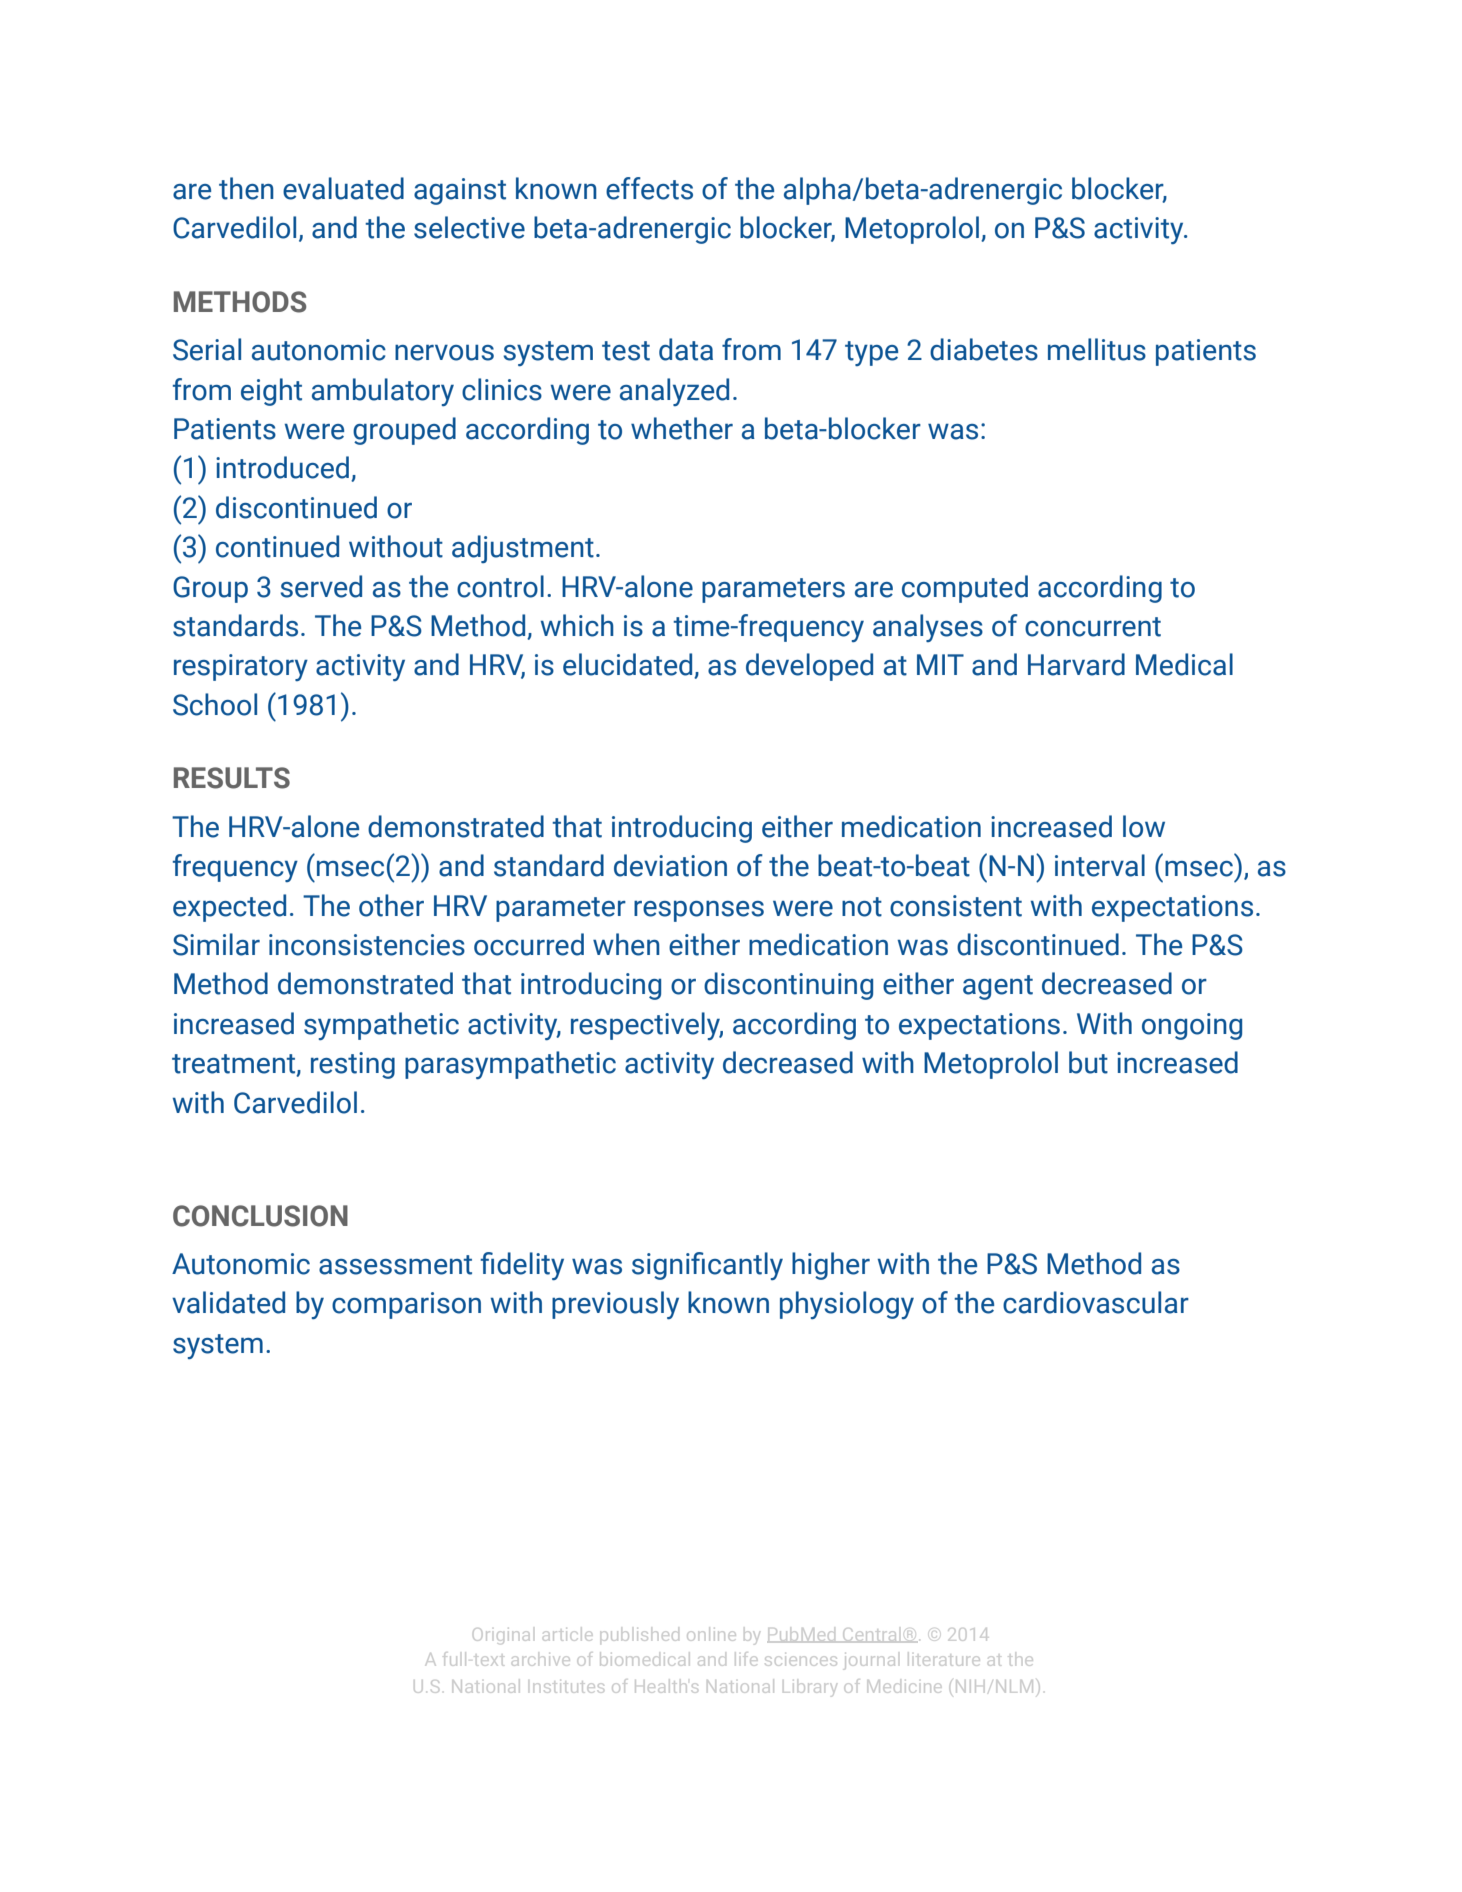 The image size is (1462, 1892). I want to click on previously, so click(615, 1305).
